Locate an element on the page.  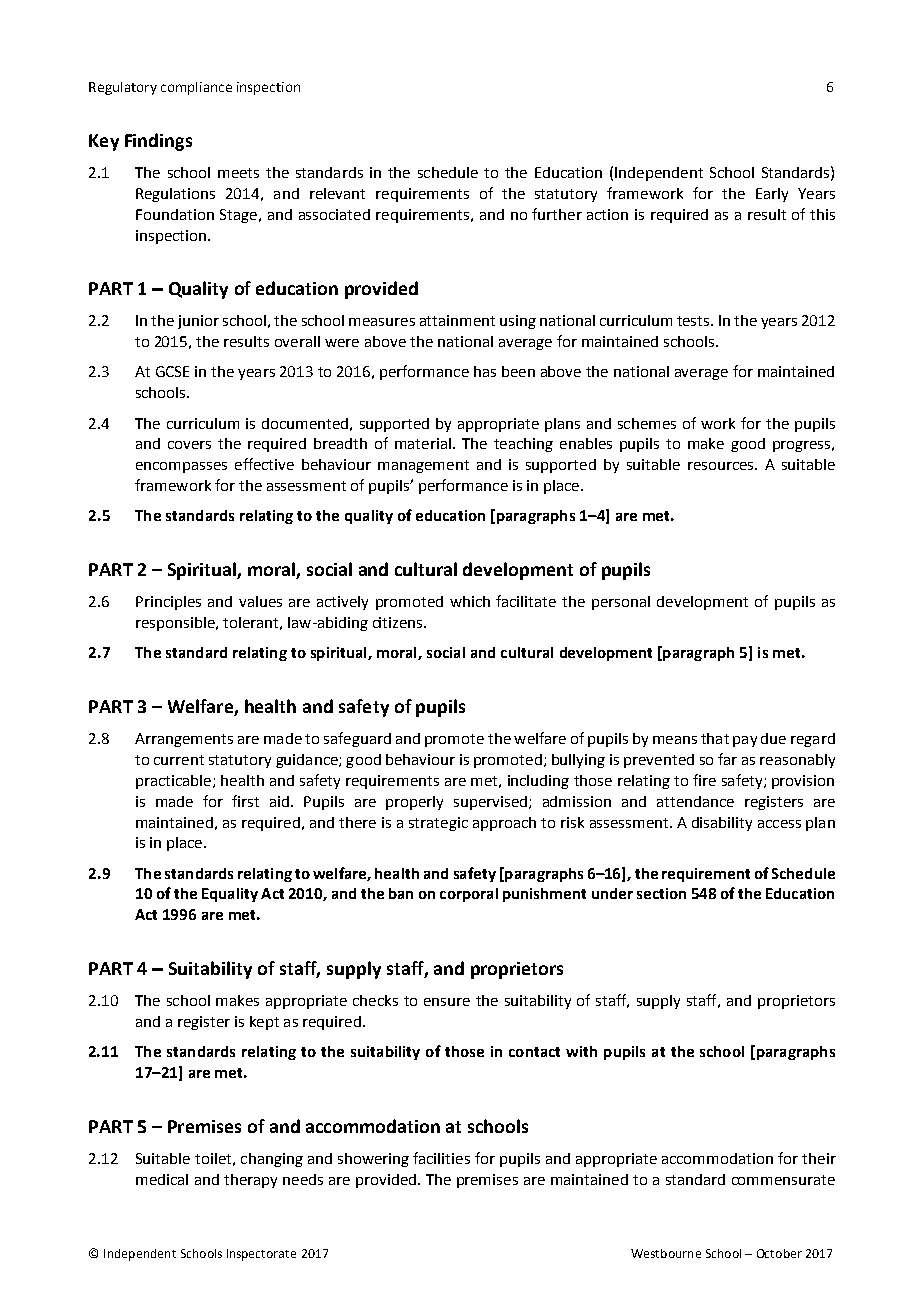
Principles is located at coordinates (168, 603).
